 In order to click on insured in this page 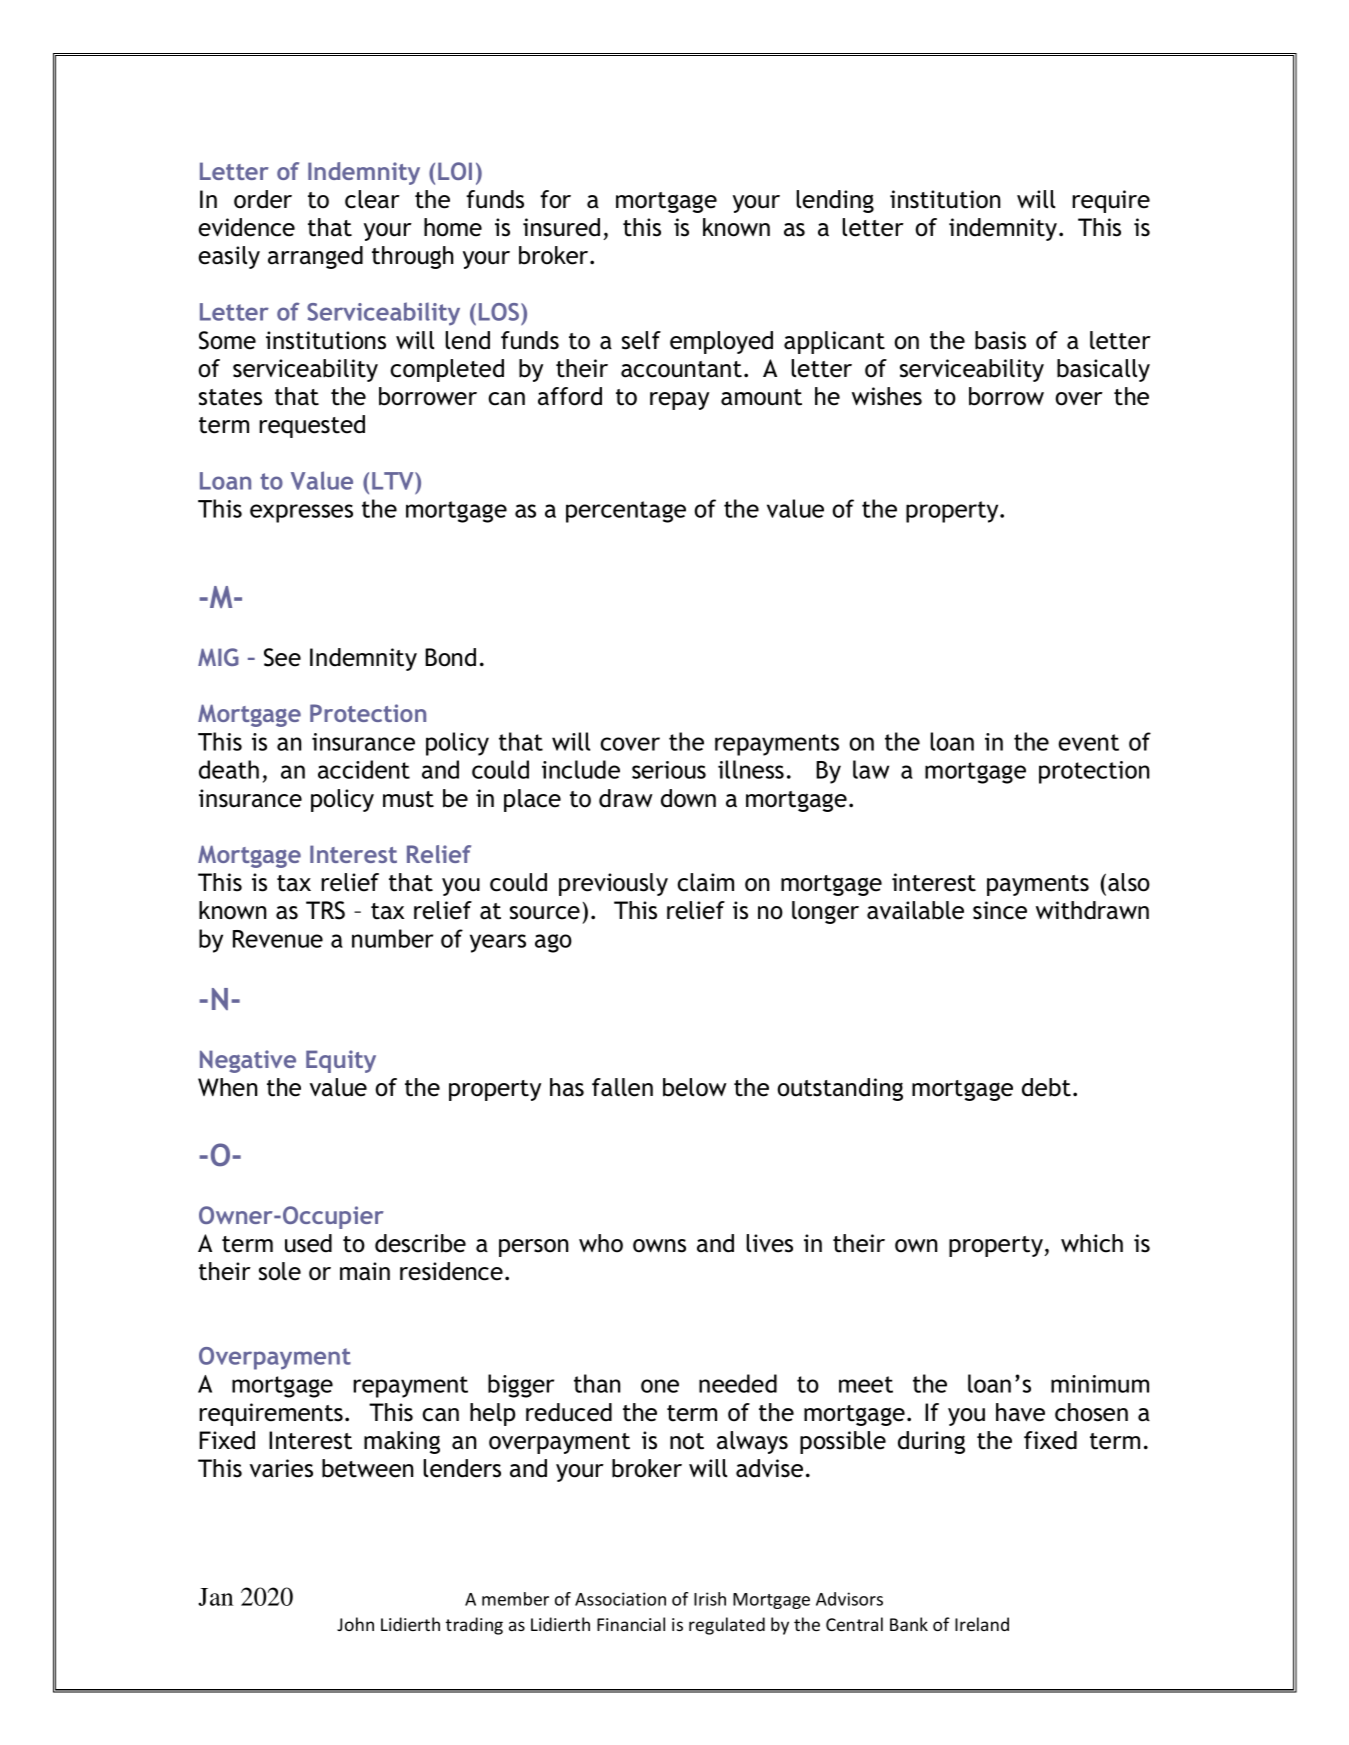, I will do `click(561, 227)`.
